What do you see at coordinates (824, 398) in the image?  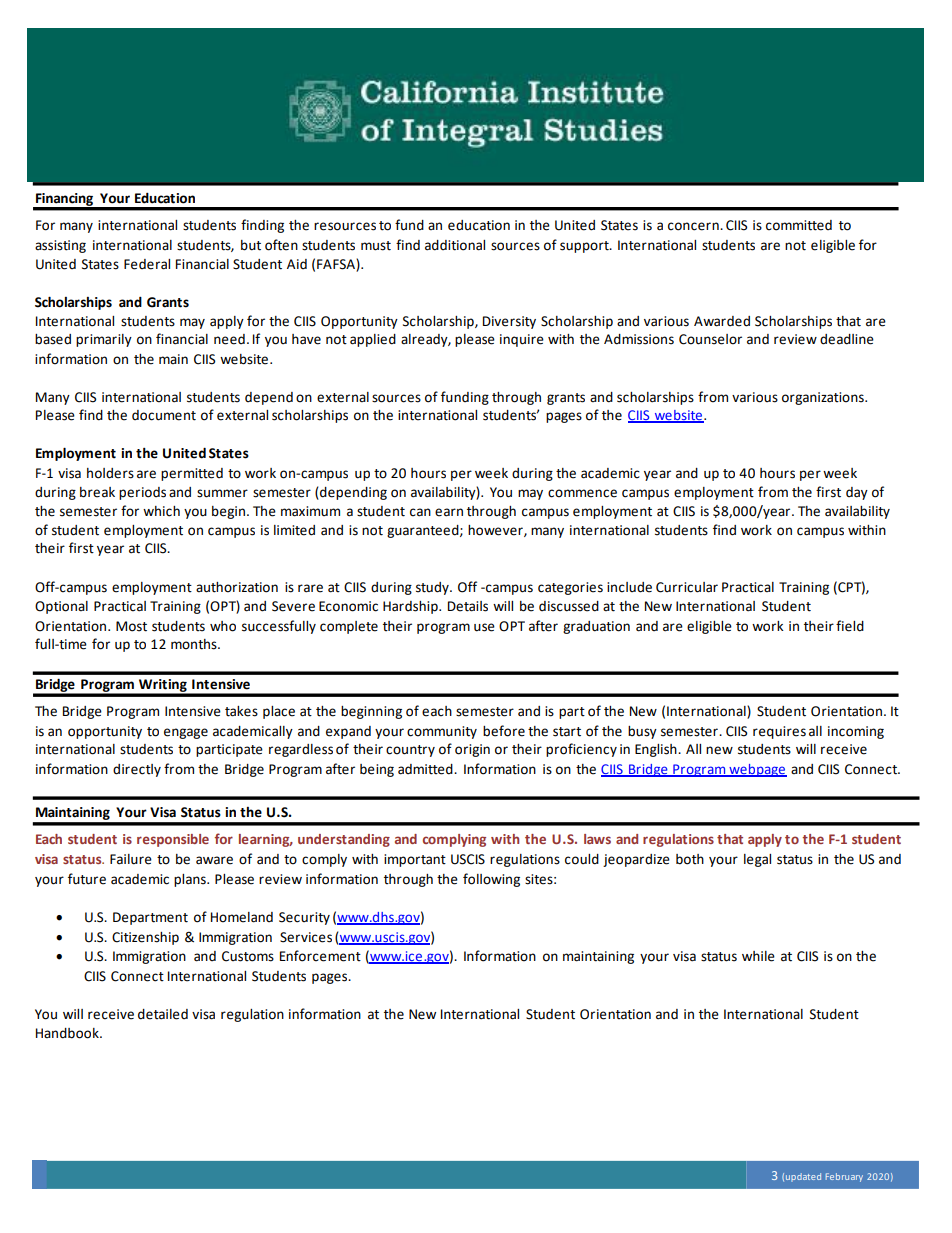 I see `organizations` at bounding box center [824, 398].
